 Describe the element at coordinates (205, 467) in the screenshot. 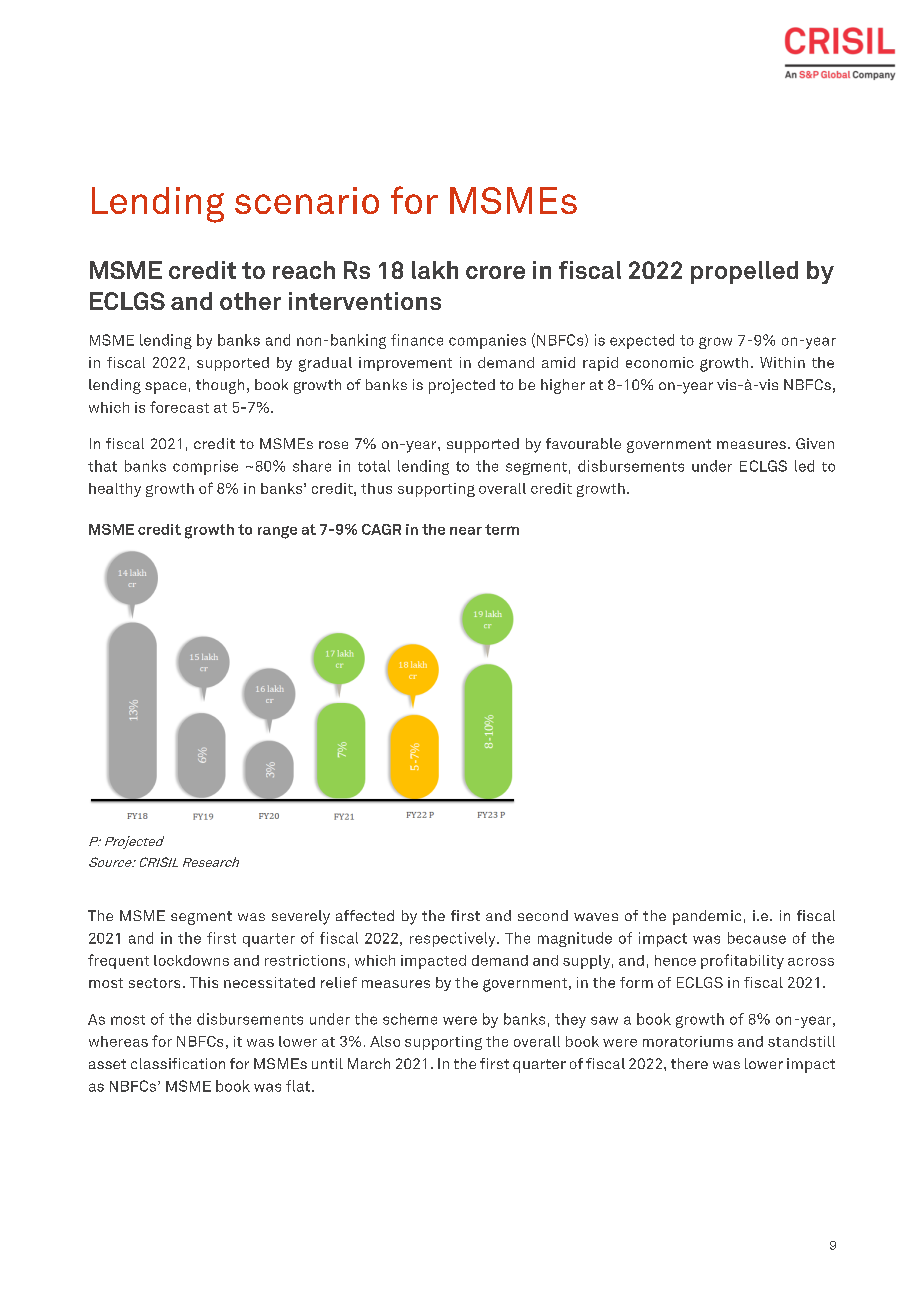

I see `comprise` at that location.
